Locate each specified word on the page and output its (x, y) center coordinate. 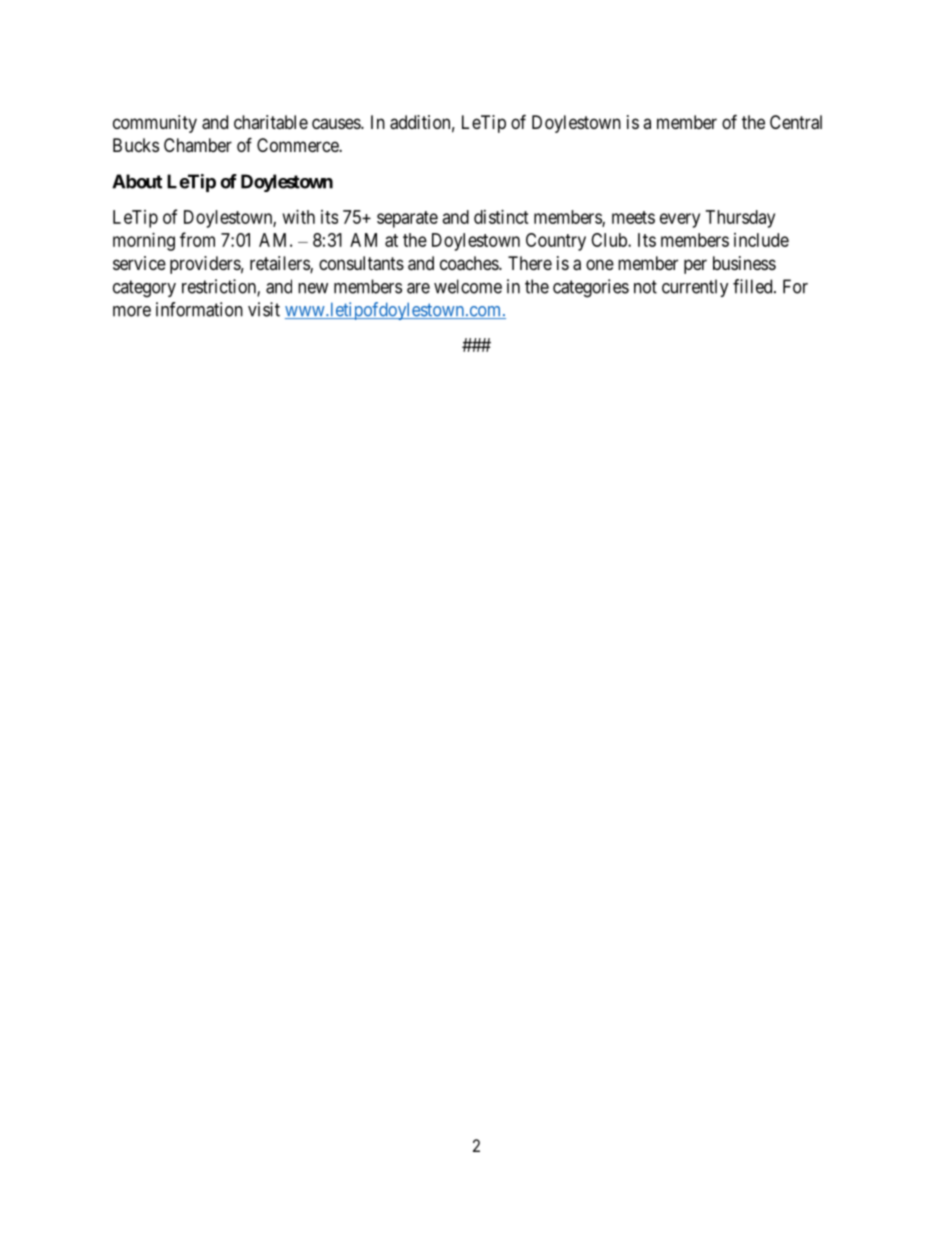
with (299, 217)
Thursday (740, 219)
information (199, 309)
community (155, 124)
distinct (501, 217)
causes (337, 124)
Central (796, 122)
